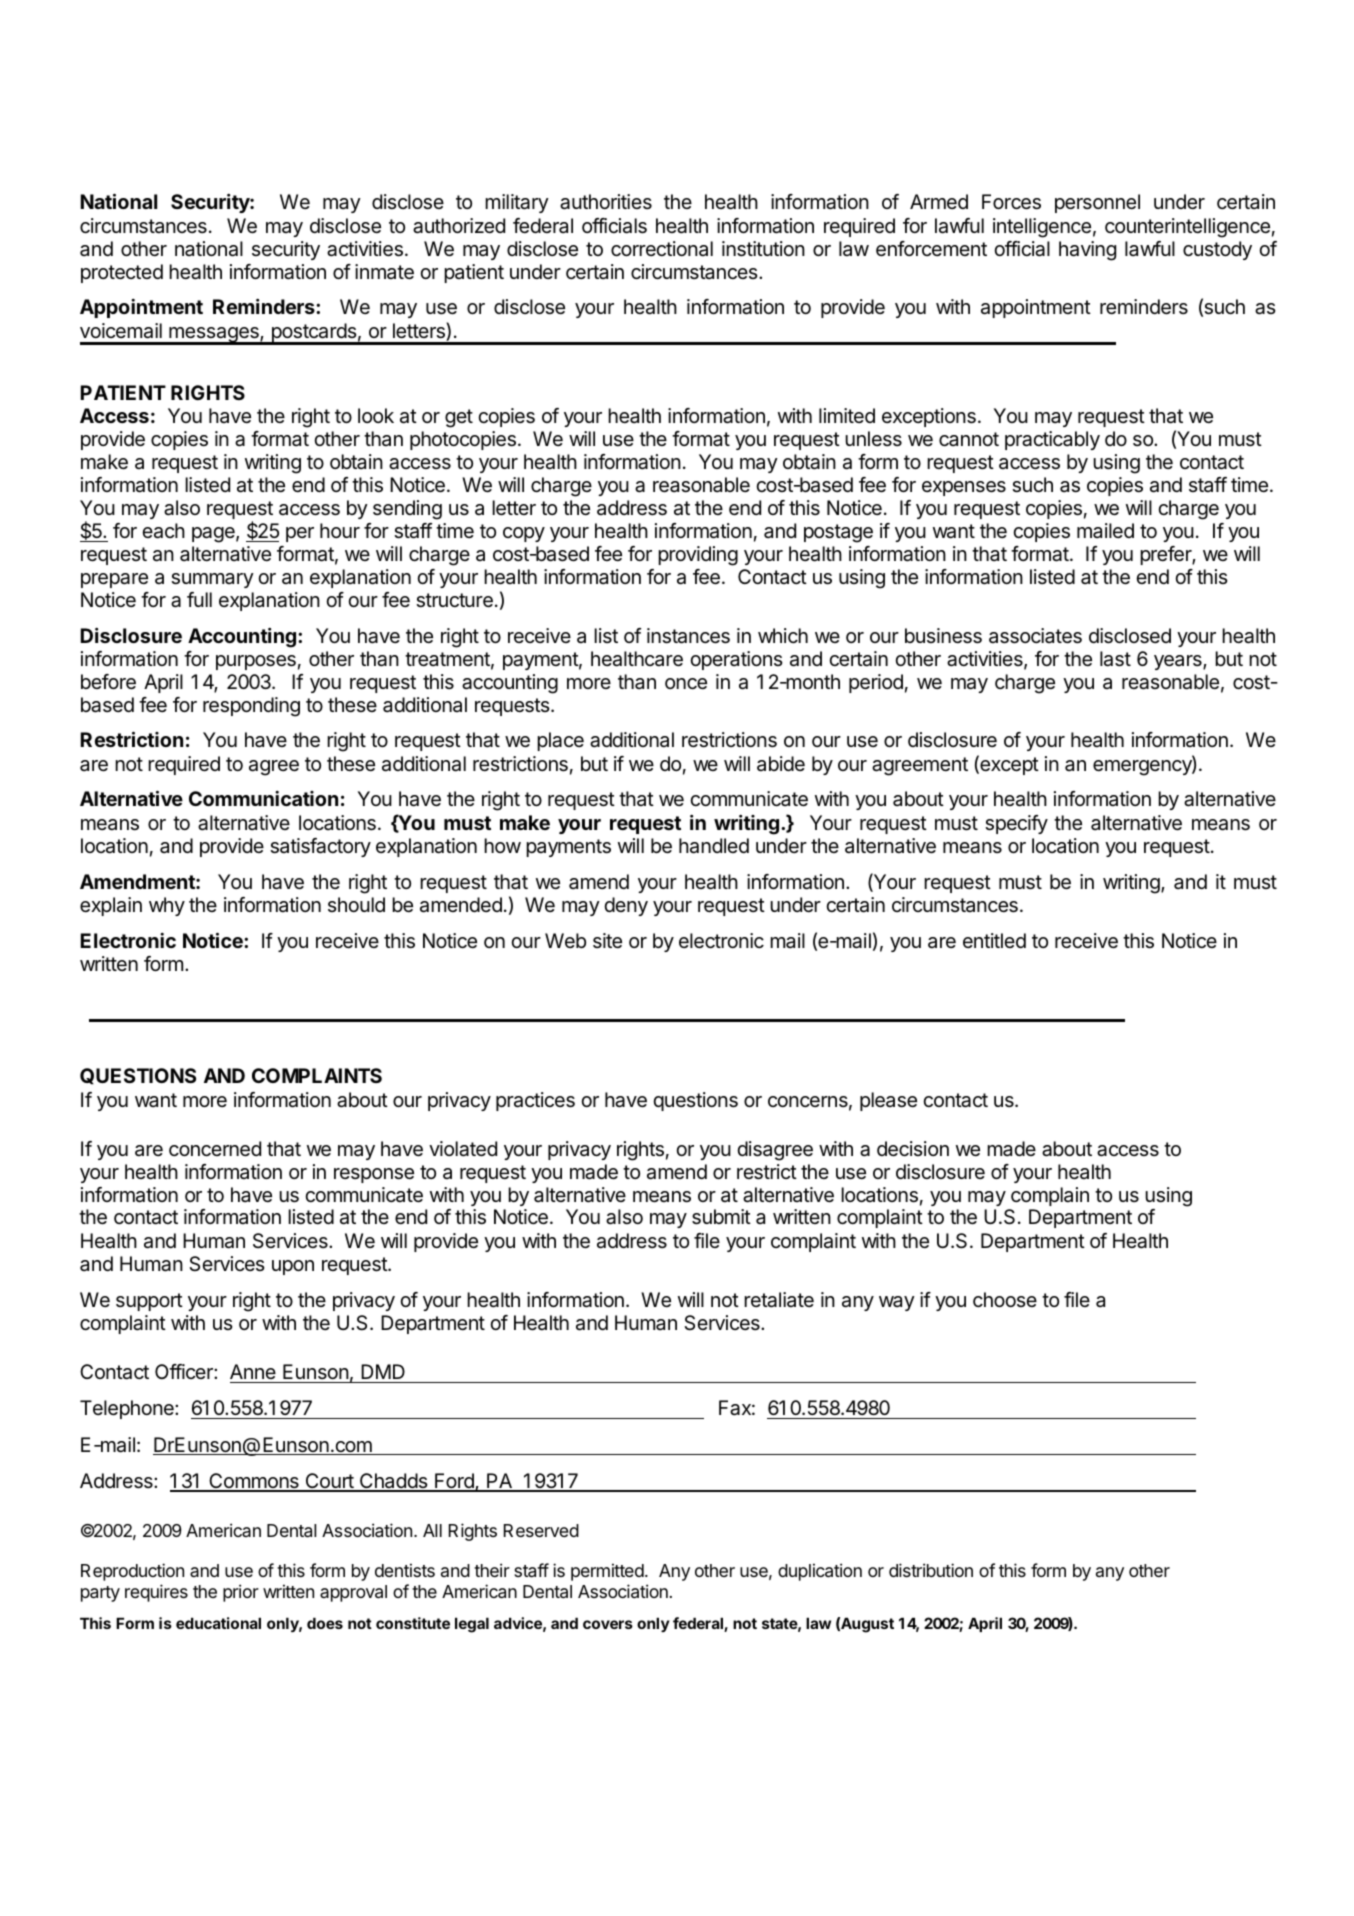  Describe the element at coordinates (212, 580) in the screenshot. I see `summary` at that location.
